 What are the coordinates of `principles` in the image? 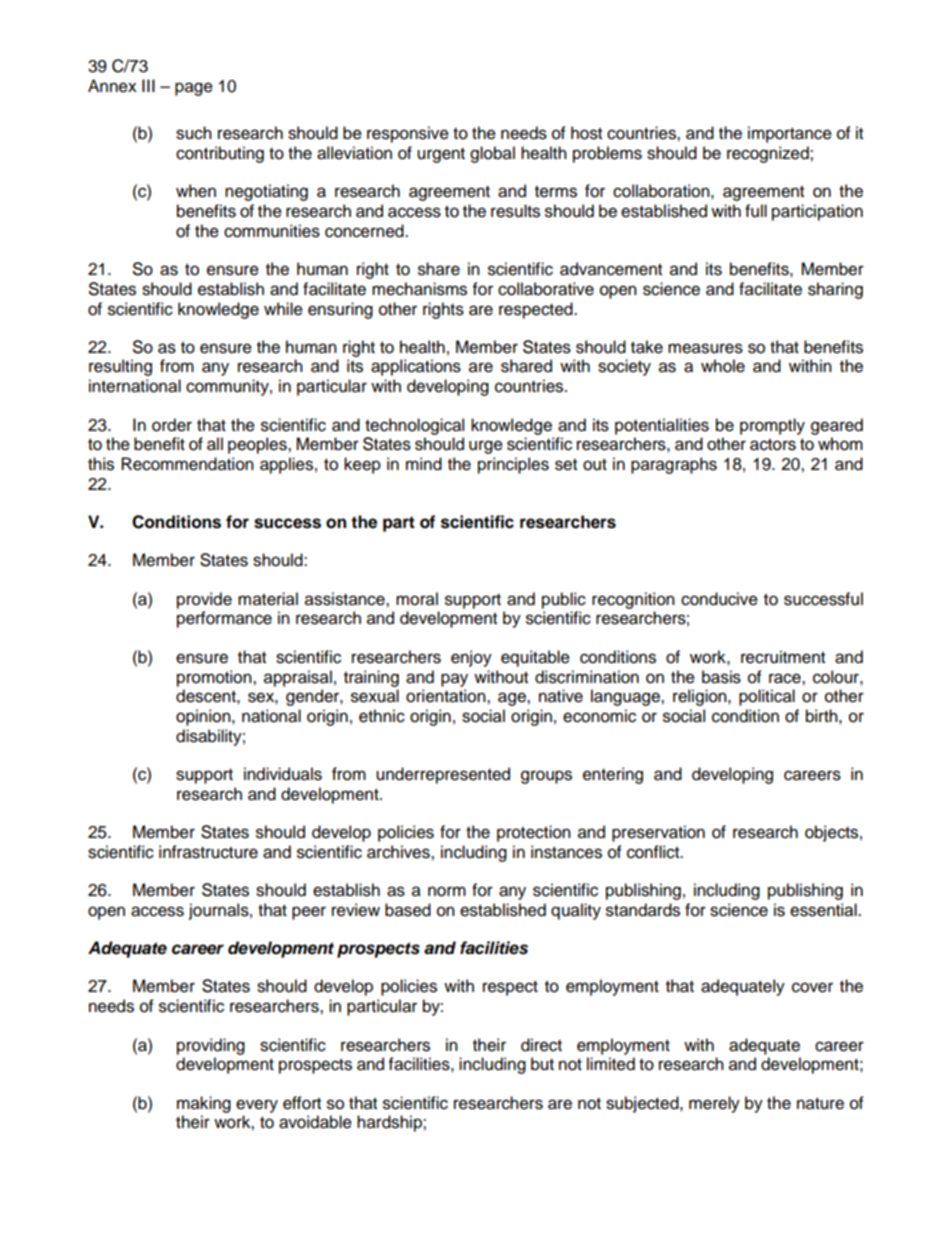 It's located at (513, 465).
